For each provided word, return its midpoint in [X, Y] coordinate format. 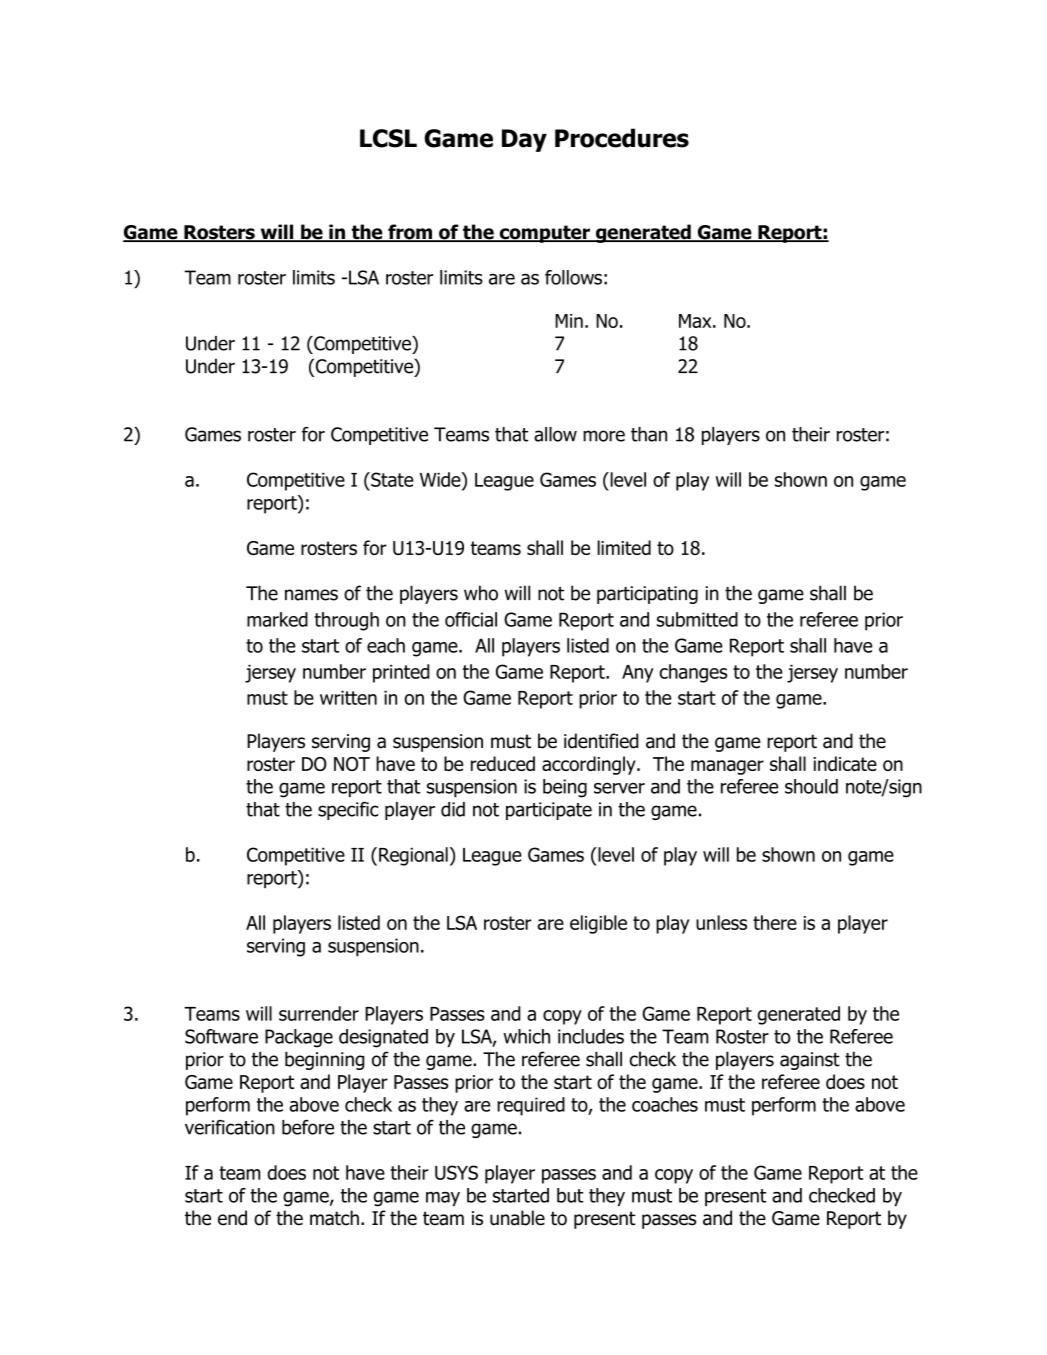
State [391, 479]
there [775, 922]
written [348, 697]
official [471, 619]
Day [524, 140]
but [570, 1195]
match [334, 1218]
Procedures [622, 138]
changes [693, 673]
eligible [598, 924]
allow [555, 434]
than [649, 434]
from [410, 233]
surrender [319, 1013]
